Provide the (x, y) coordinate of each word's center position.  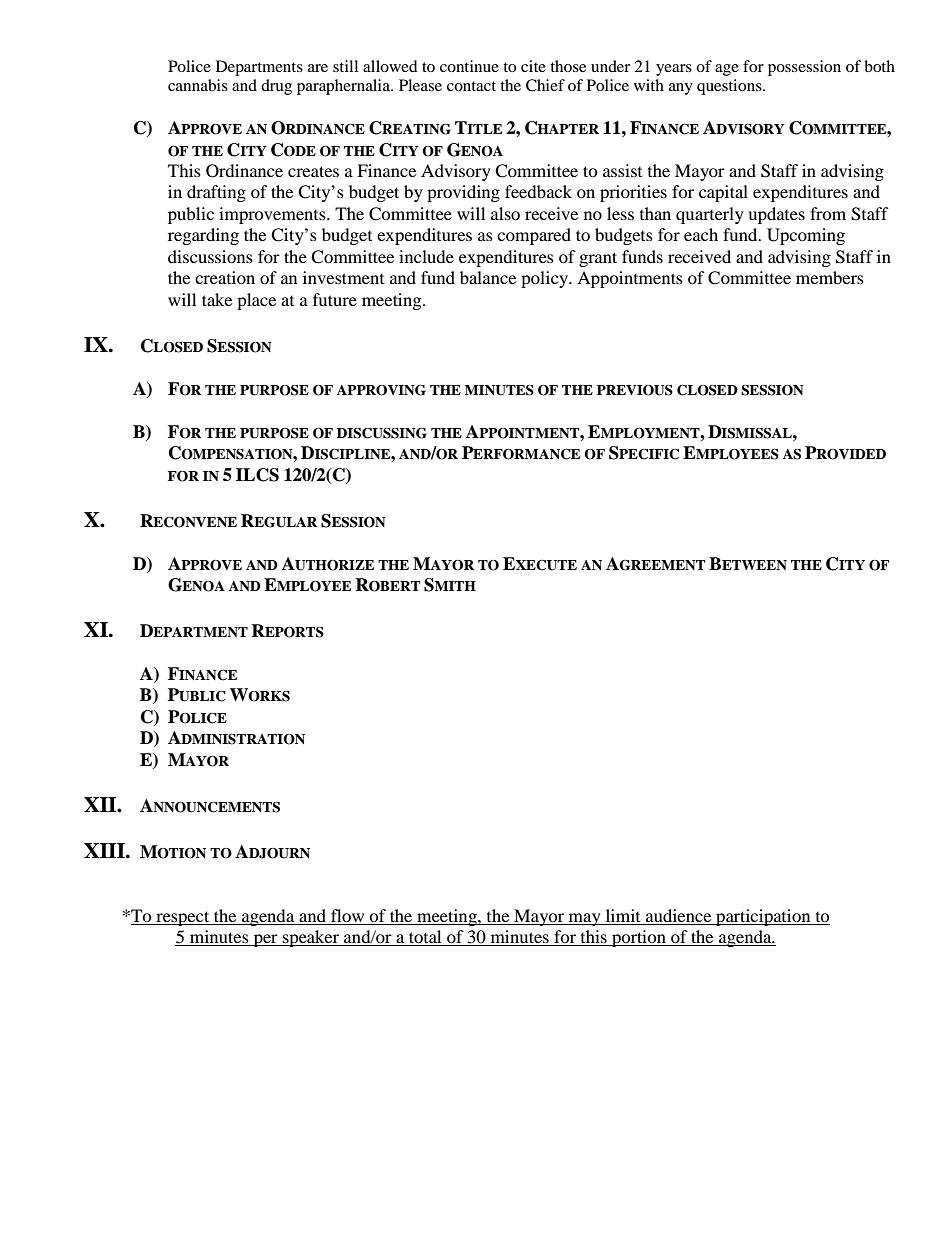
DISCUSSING (382, 433)
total (425, 938)
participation (763, 917)
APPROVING (381, 390)
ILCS (257, 475)
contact (471, 86)
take (217, 299)
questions (730, 87)
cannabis (198, 85)
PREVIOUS (635, 390)
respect (183, 918)
